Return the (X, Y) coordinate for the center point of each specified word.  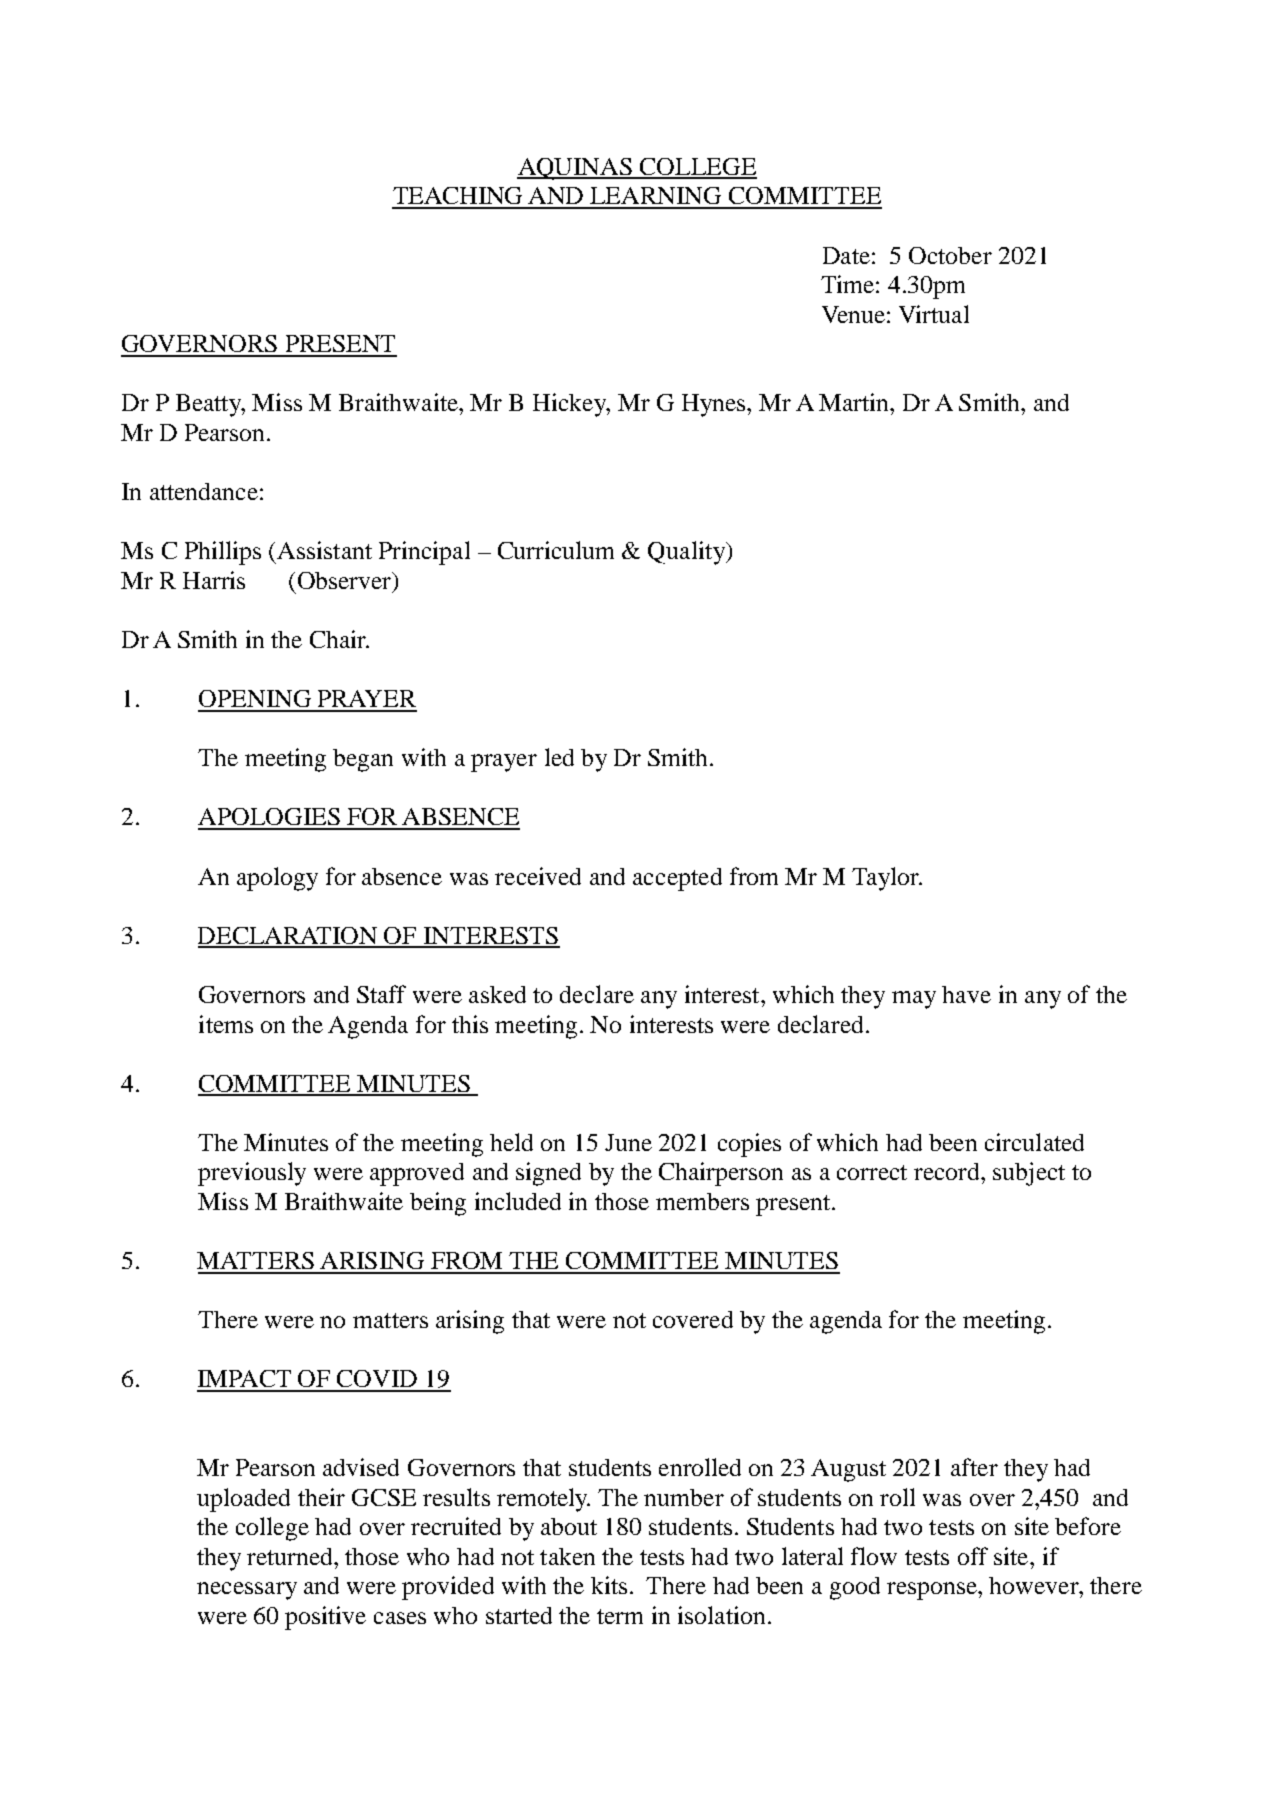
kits (609, 1585)
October (950, 255)
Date (846, 255)
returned (291, 1556)
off (973, 1556)
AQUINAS (575, 169)
